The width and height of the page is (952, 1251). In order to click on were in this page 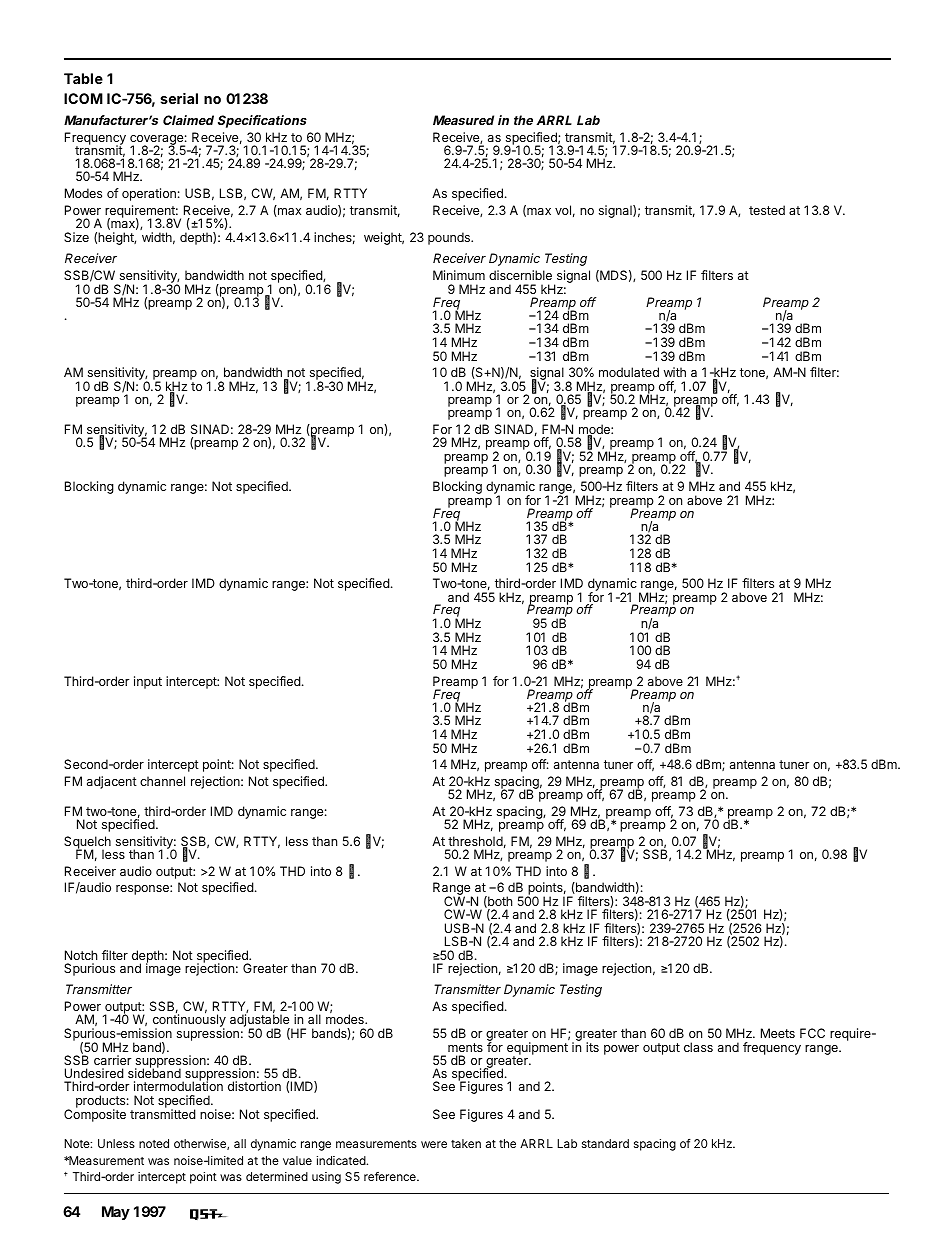, I will do `click(434, 1144)`.
